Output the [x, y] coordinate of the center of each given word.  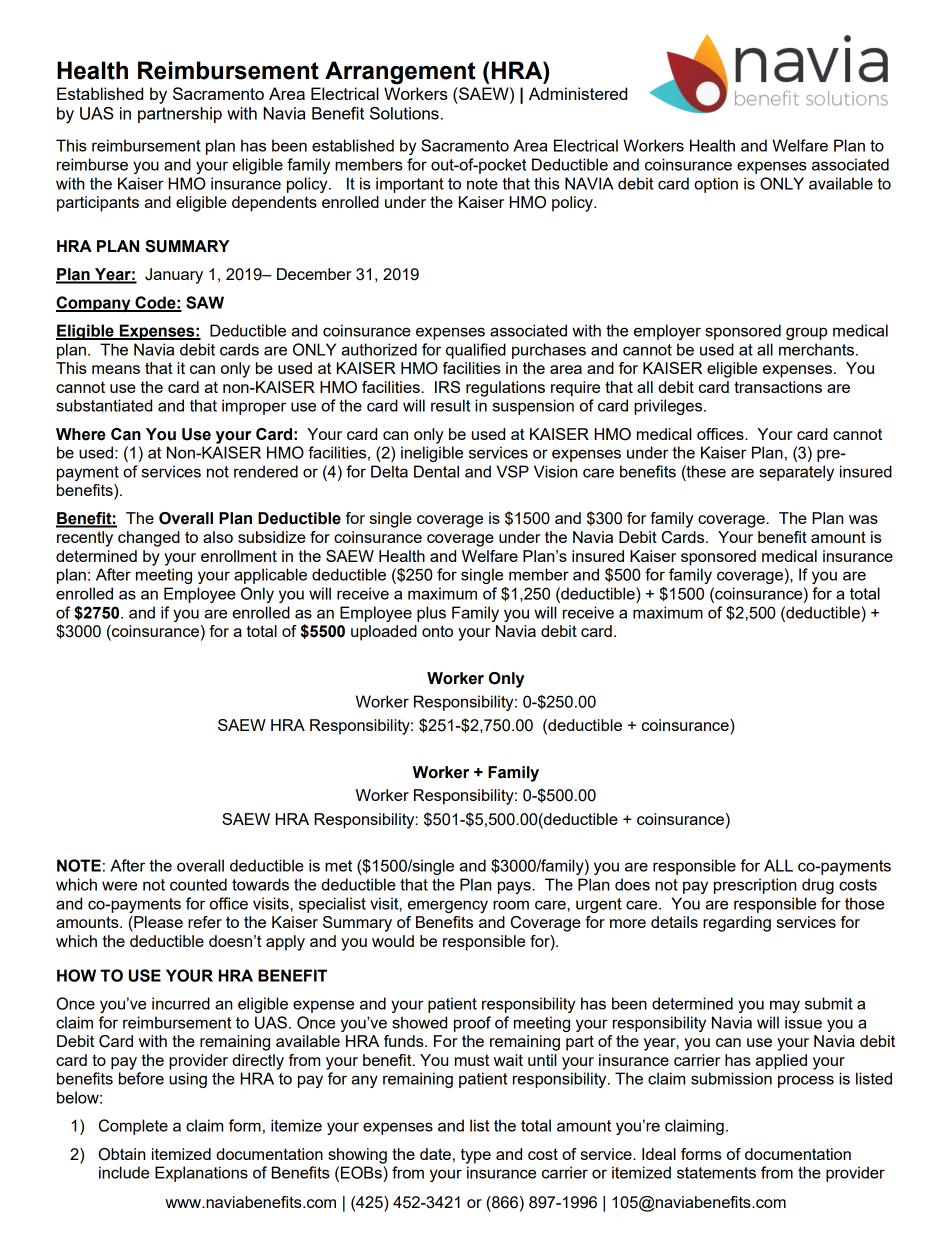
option [716, 185]
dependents [274, 204]
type [476, 1156]
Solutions [404, 113]
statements [716, 1173]
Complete [133, 1127]
